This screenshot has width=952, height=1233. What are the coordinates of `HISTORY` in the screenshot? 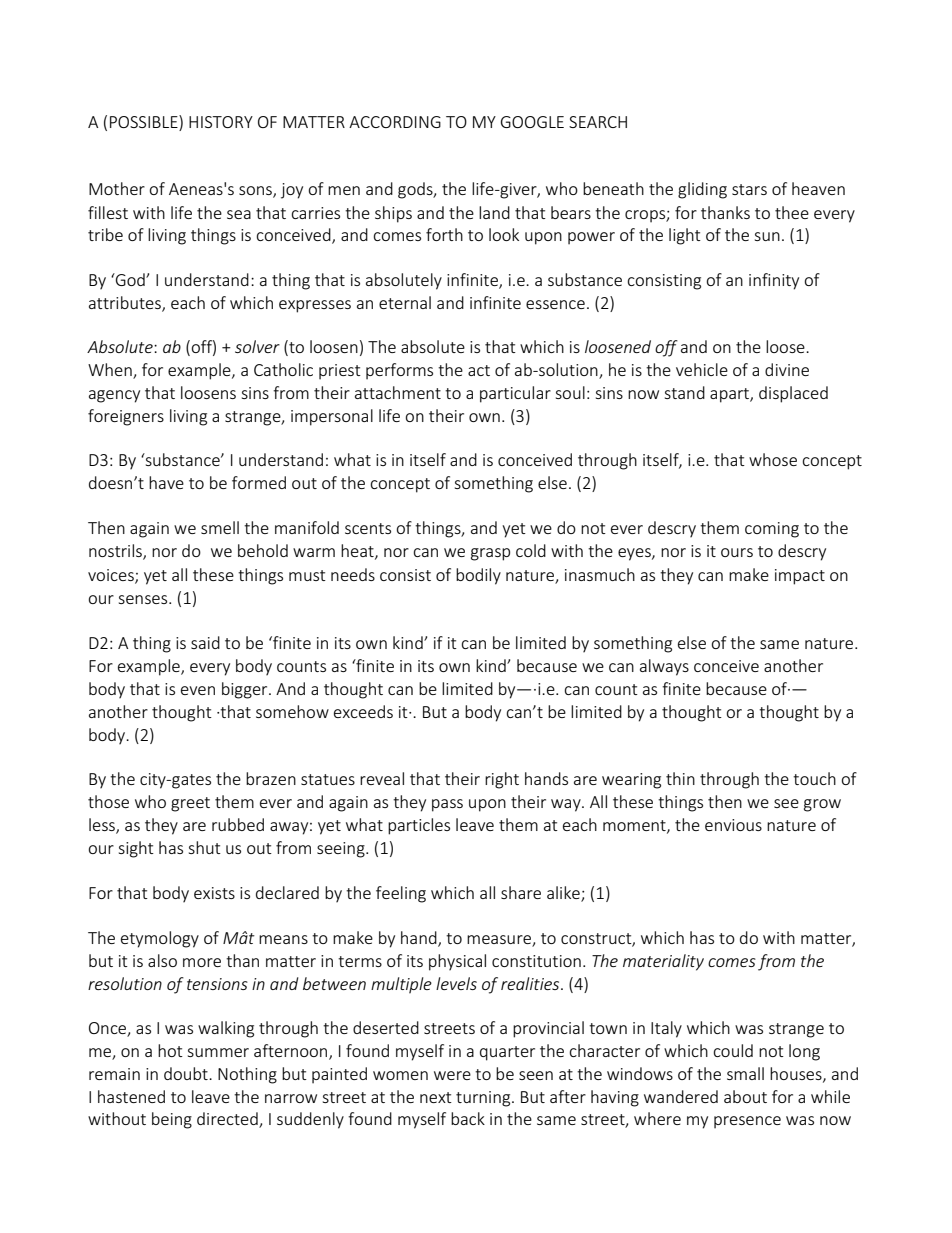 It's located at (221, 122).
